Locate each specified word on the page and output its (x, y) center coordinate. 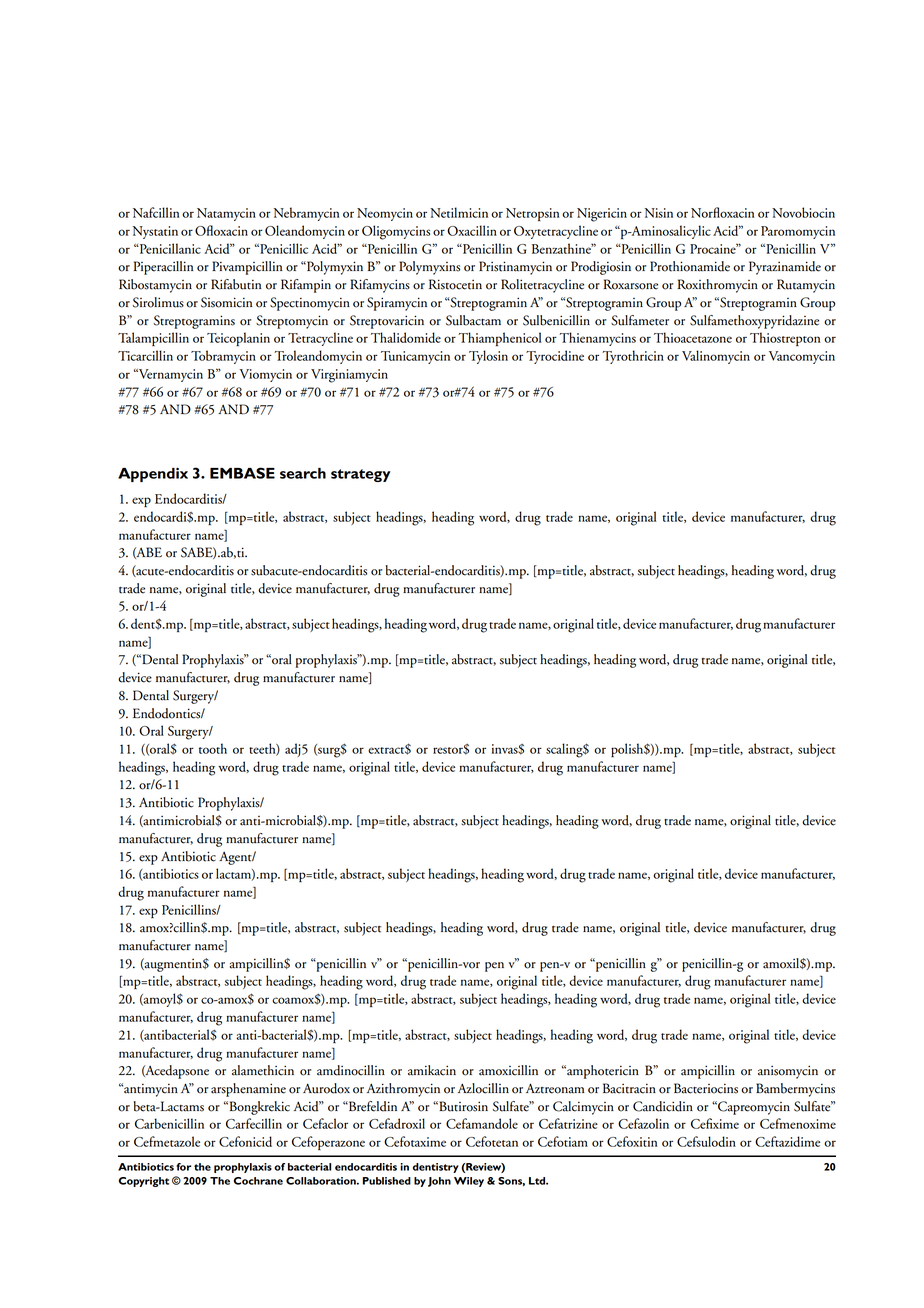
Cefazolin (643, 1123)
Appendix (153, 474)
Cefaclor (325, 1123)
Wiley (469, 1182)
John (439, 1182)
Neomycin (385, 214)
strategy (361, 475)
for (183, 1167)
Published (387, 1181)
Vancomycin (802, 357)
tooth (213, 748)
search (303, 473)
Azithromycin (403, 1090)
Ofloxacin (221, 230)
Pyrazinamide (785, 268)
